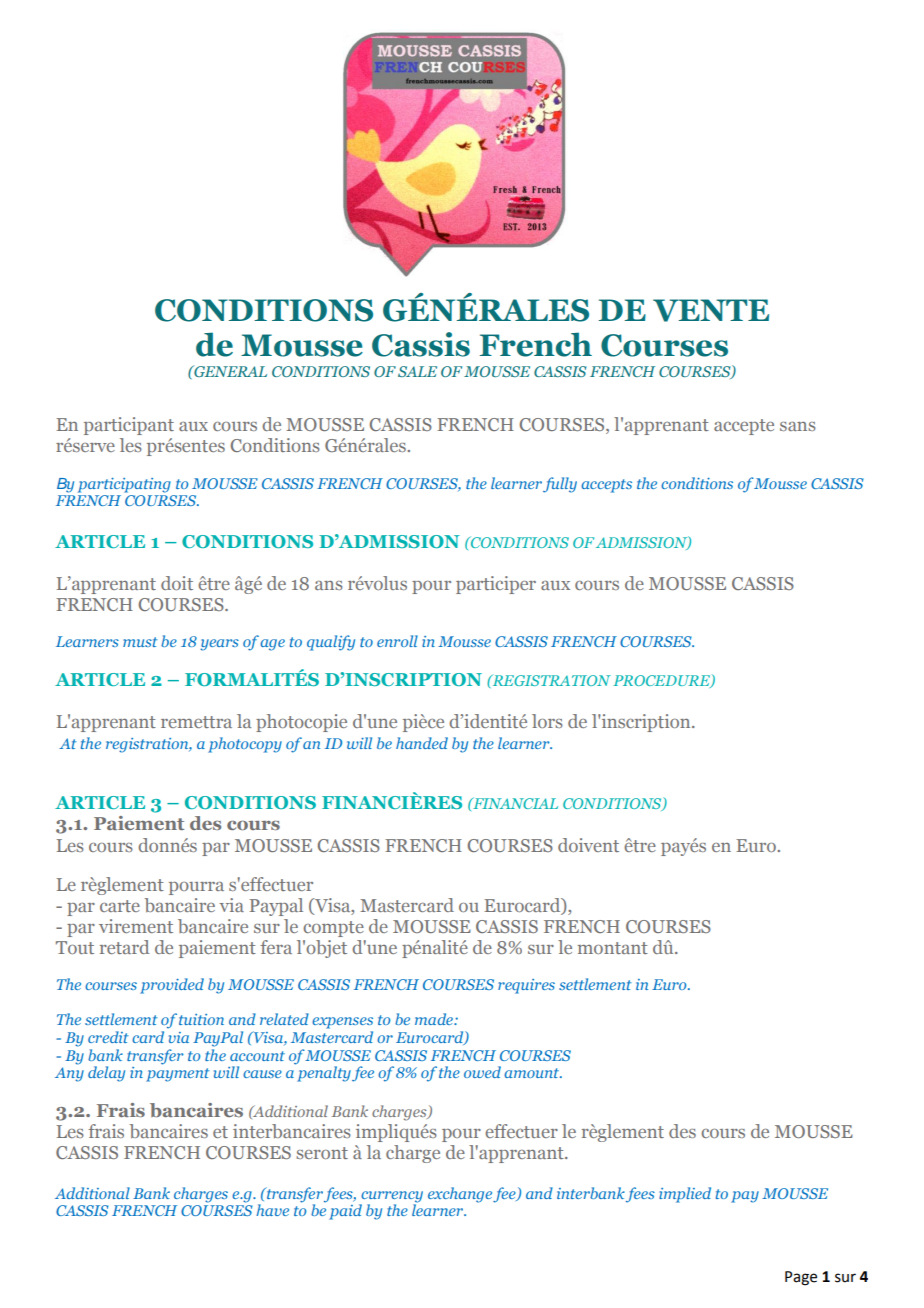  I want to click on lors, so click(547, 721).
